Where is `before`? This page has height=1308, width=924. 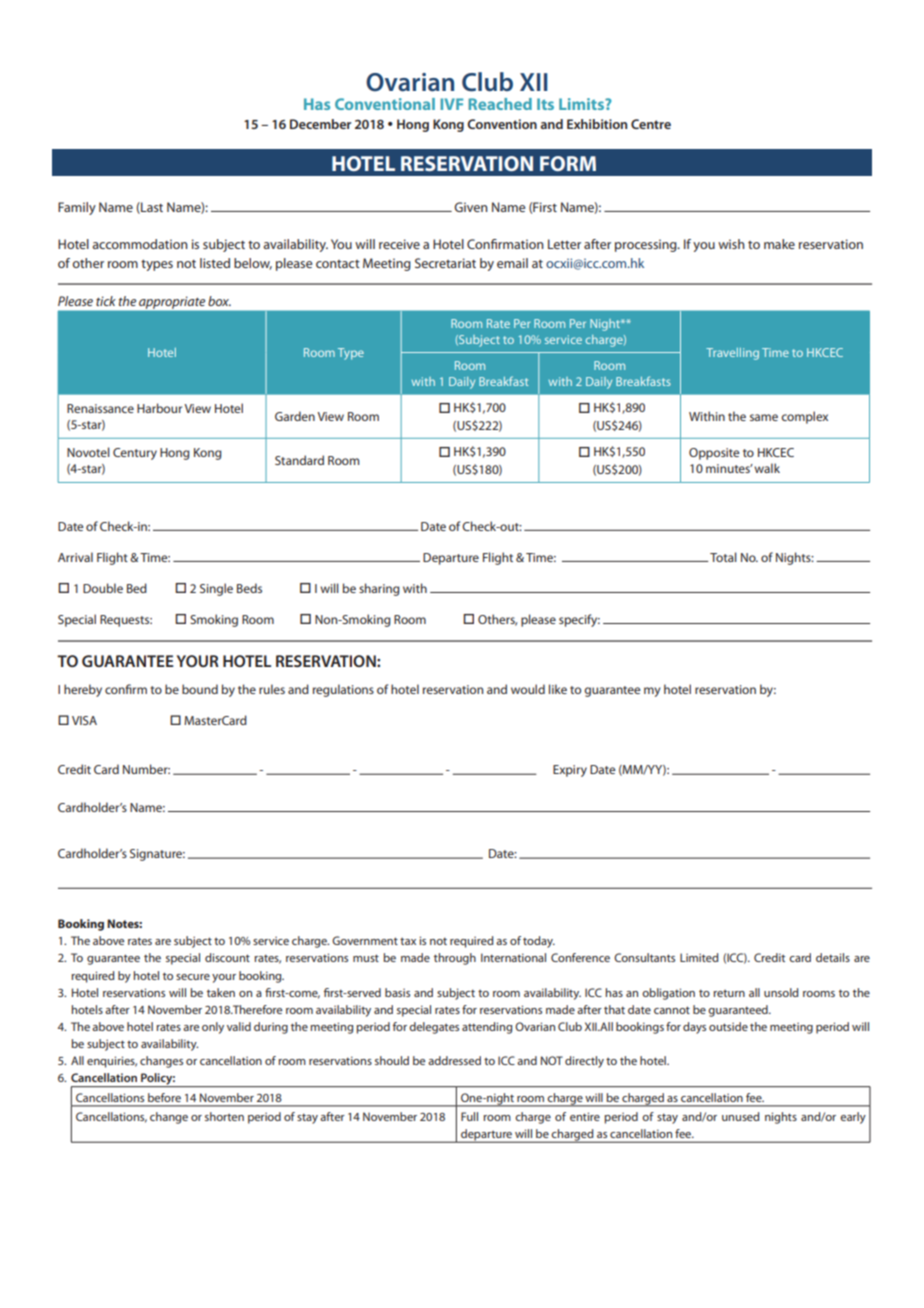
before is located at coordinates (164, 1097).
